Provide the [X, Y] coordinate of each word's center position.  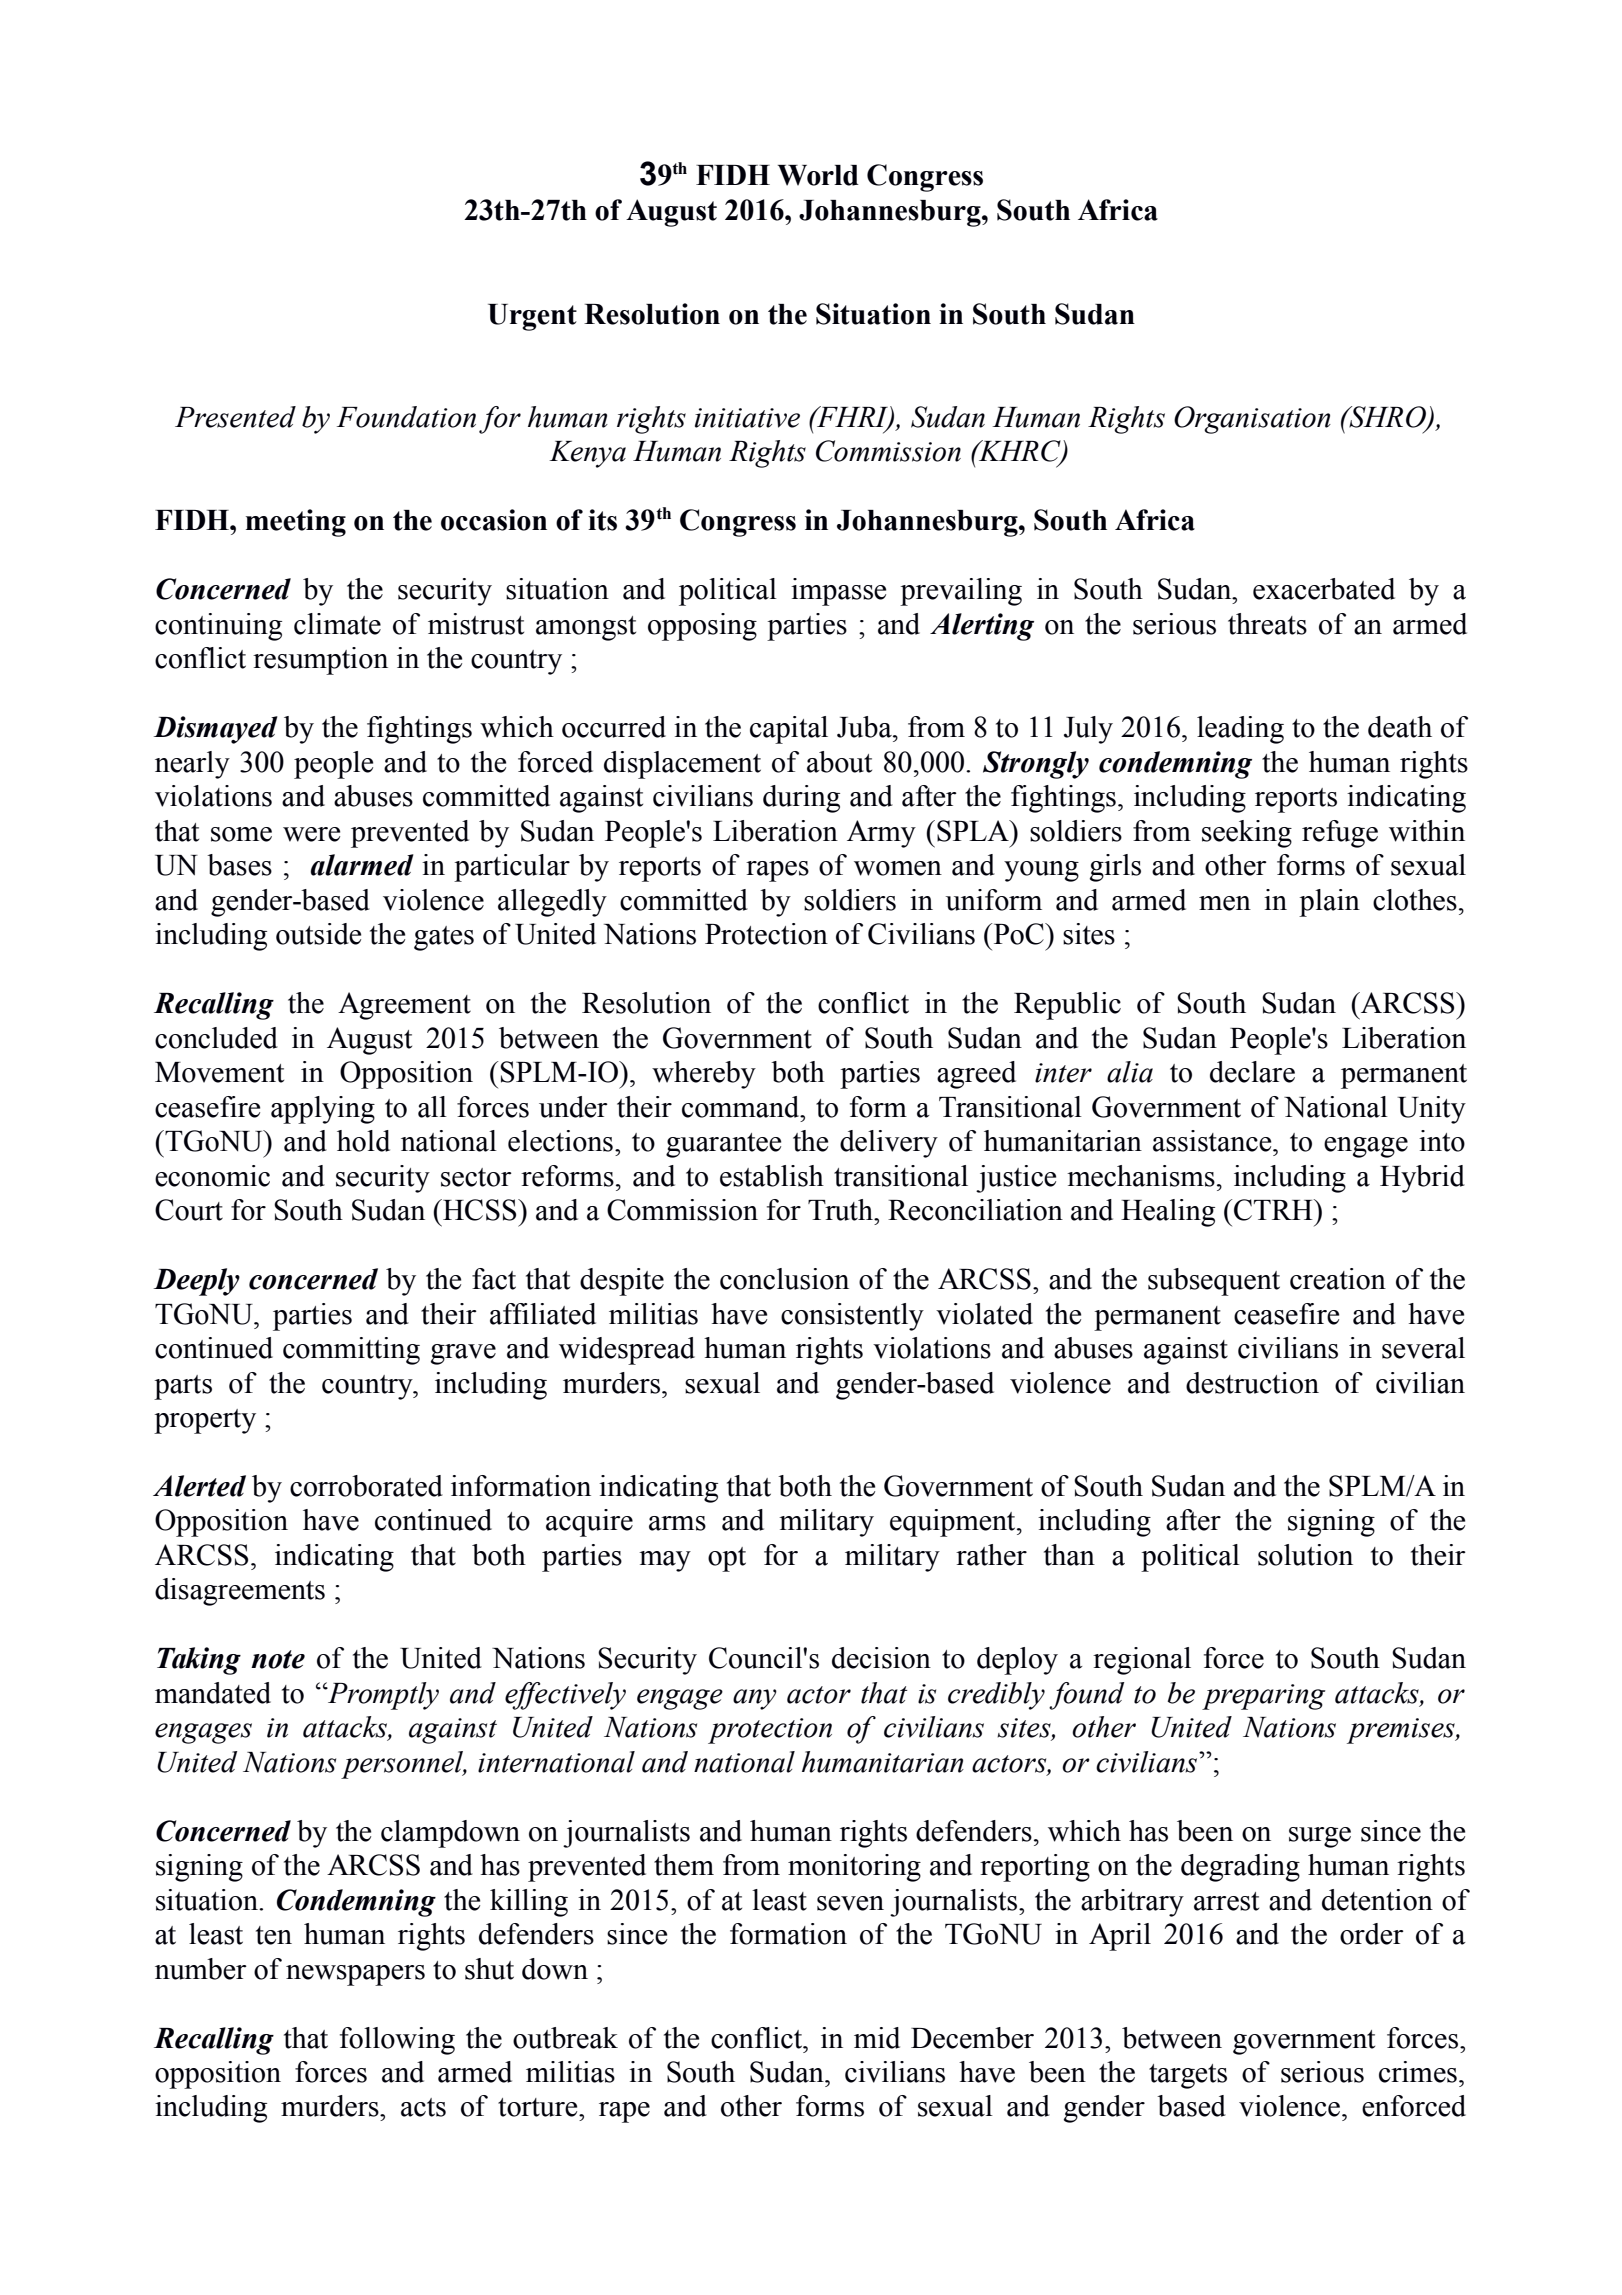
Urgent [532, 317]
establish [772, 1176]
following [397, 2041]
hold [363, 1141]
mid [877, 2038]
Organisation [1252, 420]
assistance [1213, 1141]
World [818, 175]
